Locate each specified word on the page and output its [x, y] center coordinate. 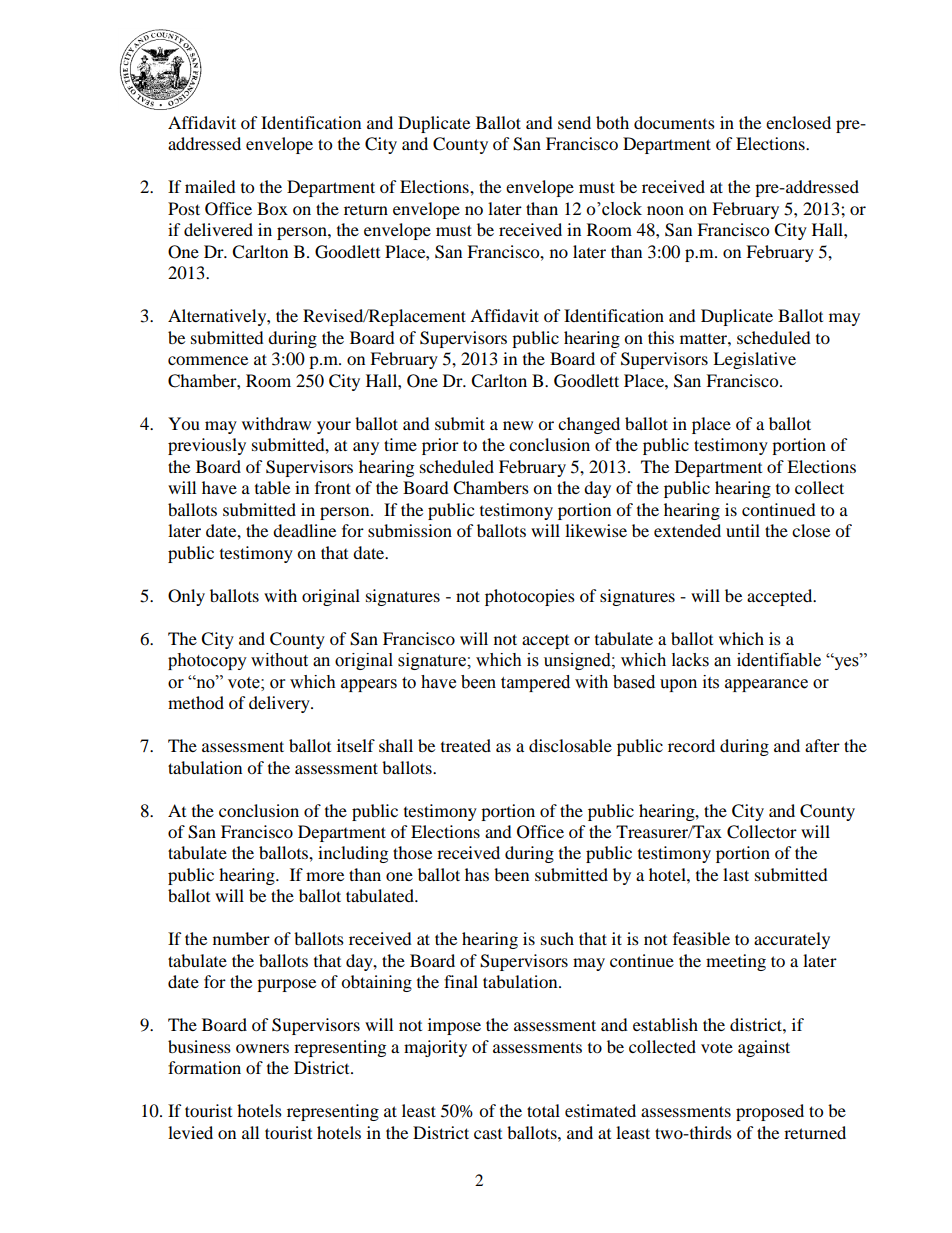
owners [262, 1048]
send [574, 122]
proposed [770, 1112]
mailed [210, 186]
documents [674, 122]
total [543, 1110]
